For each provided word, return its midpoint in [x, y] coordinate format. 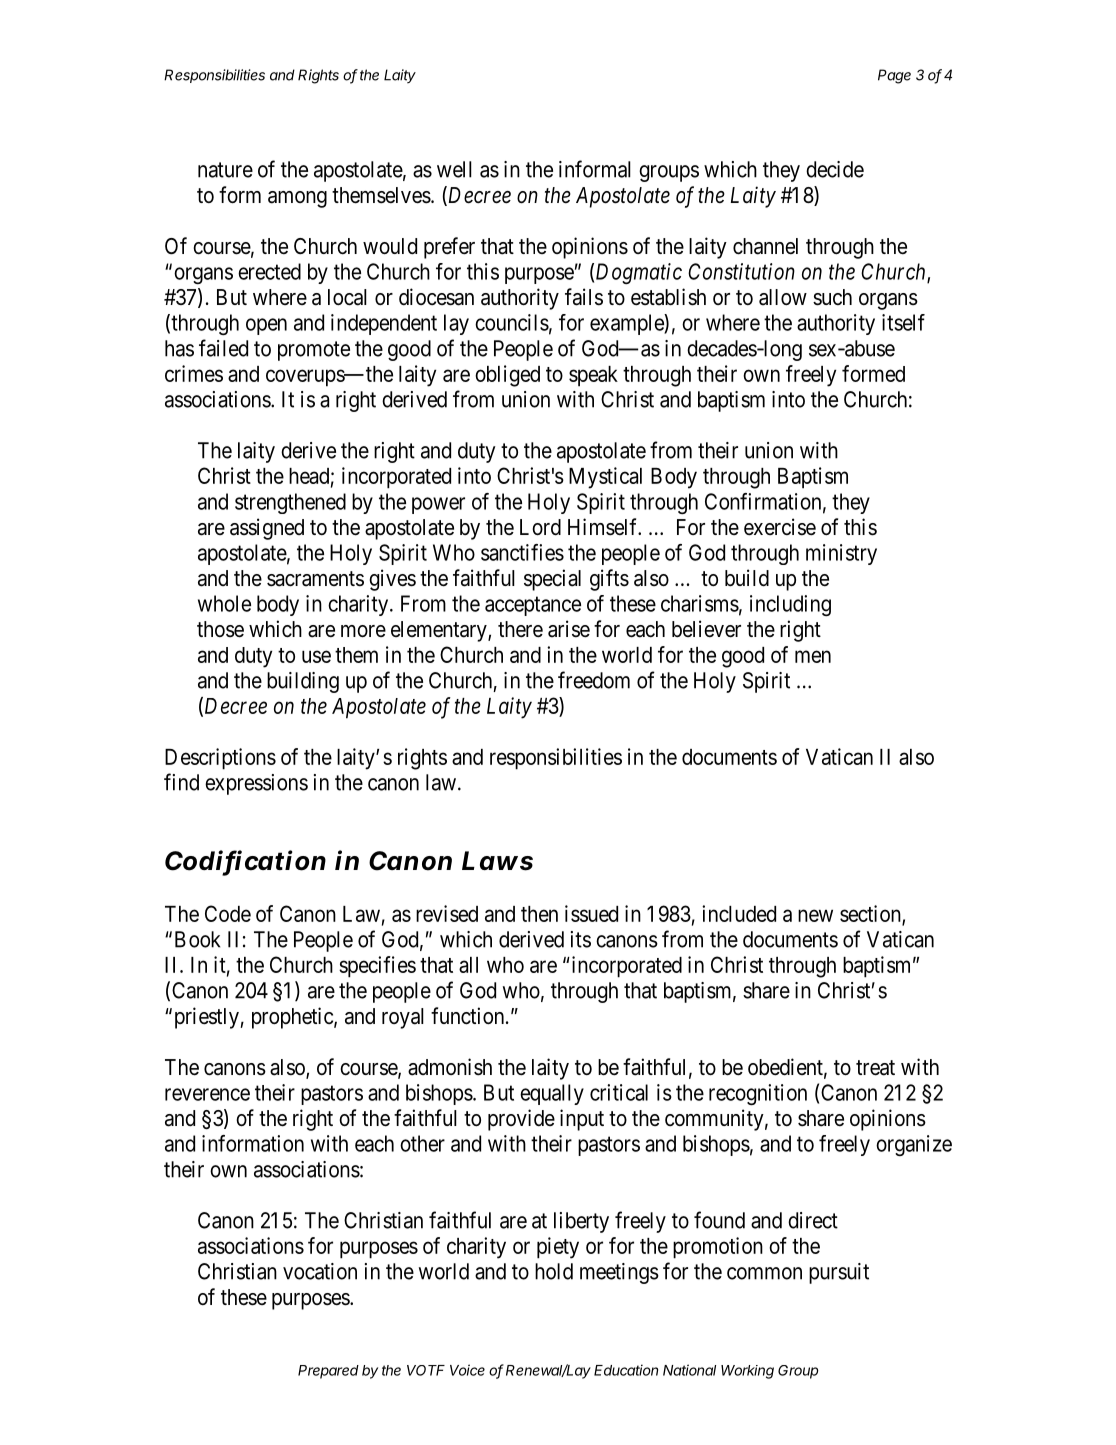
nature [225, 170]
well [454, 169]
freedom [594, 680]
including [790, 605]
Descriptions [220, 759]
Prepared [328, 1372]
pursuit [839, 1273]
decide [835, 169]
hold [554, 1271]
